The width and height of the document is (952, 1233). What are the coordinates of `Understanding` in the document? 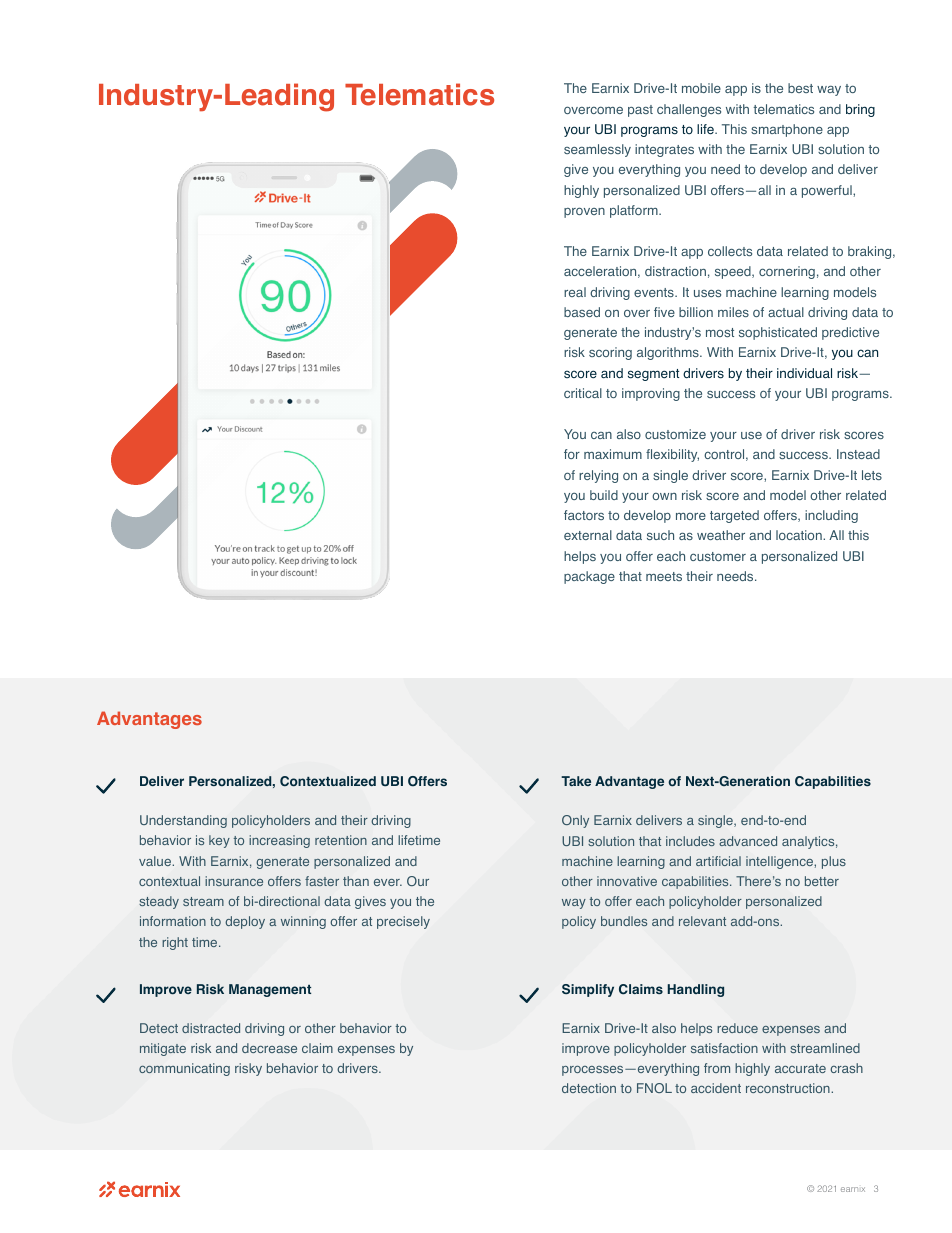 It's located at (183, 821).
